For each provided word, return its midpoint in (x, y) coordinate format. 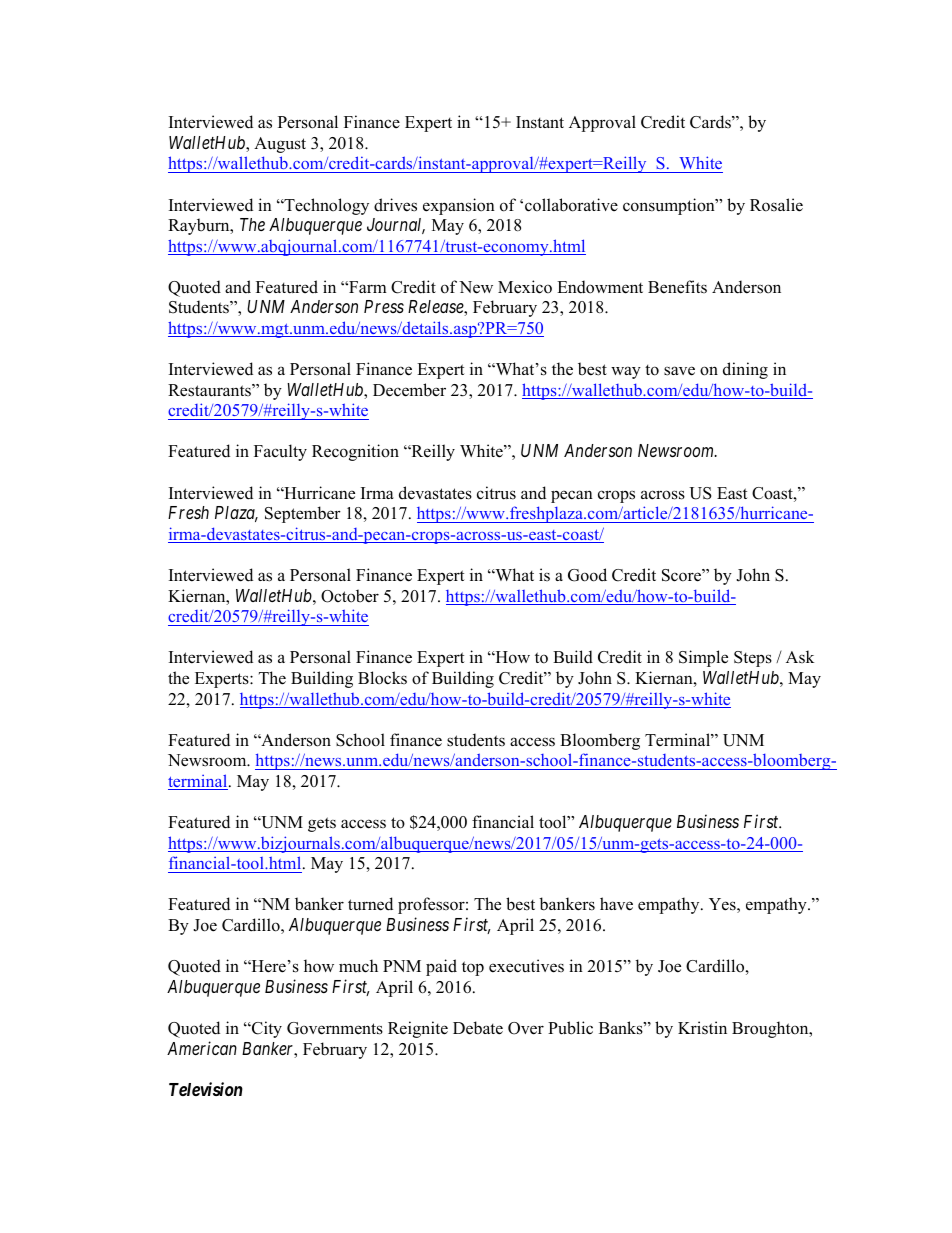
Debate (478, 1028)
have (616, 904)
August (280, 145)
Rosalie (776, 205)
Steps (753, 659)
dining (745, 370)
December (409, 390)
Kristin (702, 1027)
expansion (459, 206)
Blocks (382, 678)
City (266, 1029)
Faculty (280, 452)
